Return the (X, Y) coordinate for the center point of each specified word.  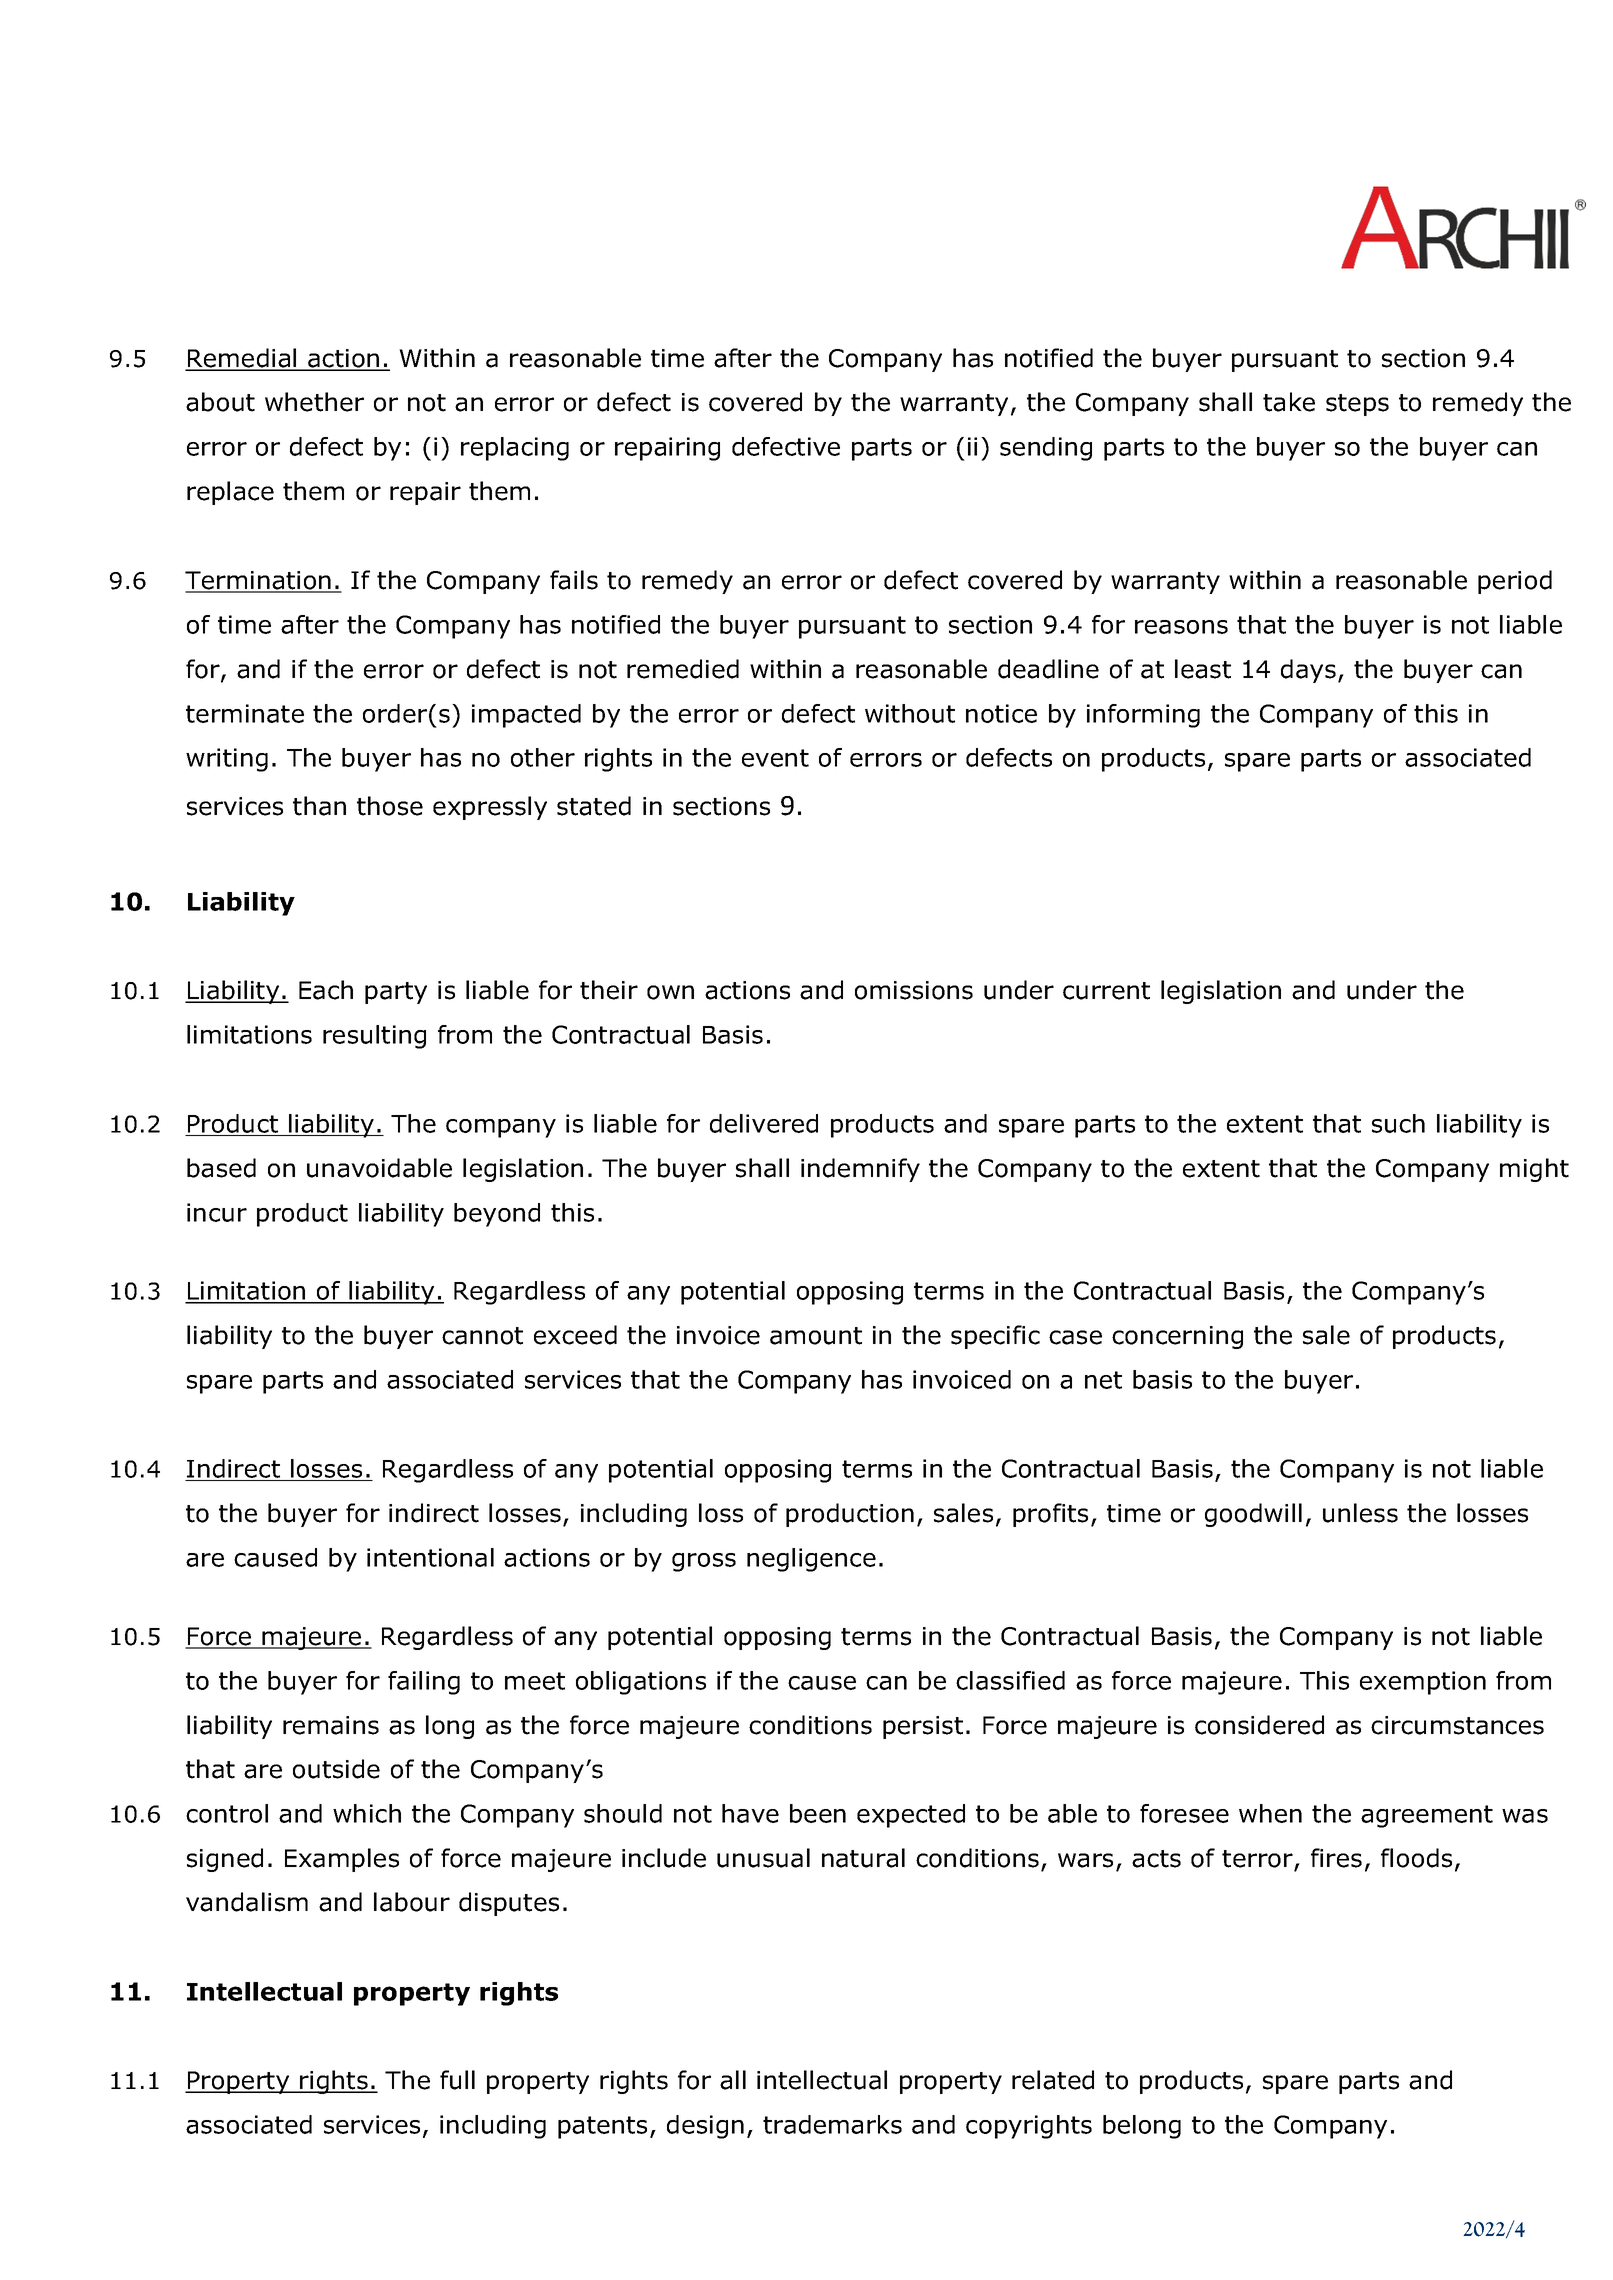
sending (1046, 449)
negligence (811, 1560)
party (396, 993)
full (457, 2080)
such (1398, 1123)
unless (1360, 1513)
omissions (914, 990)
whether (314, 402)
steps (1357, 405)
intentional (430, 1557)
